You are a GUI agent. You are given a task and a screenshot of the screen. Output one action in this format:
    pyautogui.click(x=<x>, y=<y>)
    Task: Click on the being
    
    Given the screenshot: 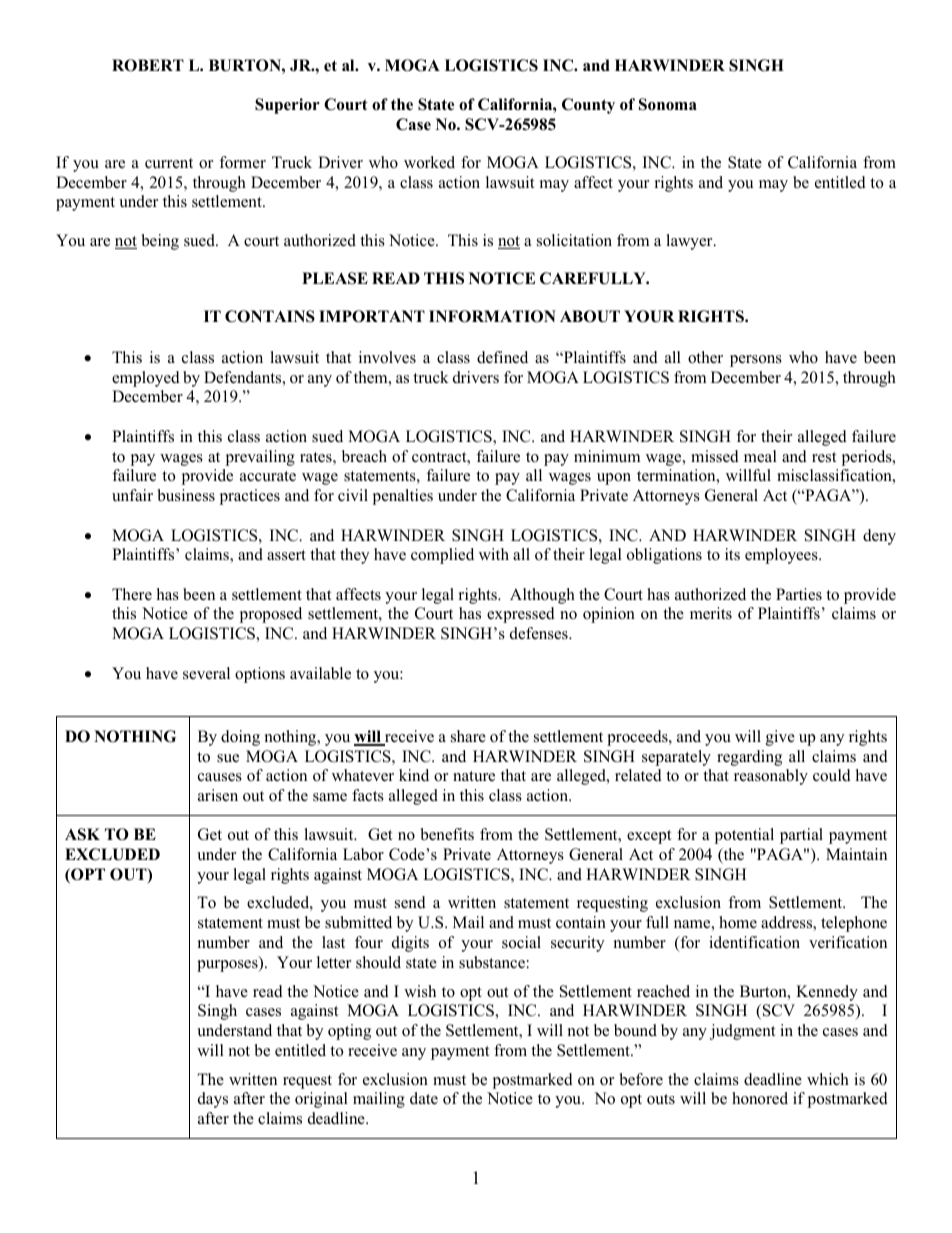 What is the action you would take?
    pyautogui.click(x=160, y=242)
